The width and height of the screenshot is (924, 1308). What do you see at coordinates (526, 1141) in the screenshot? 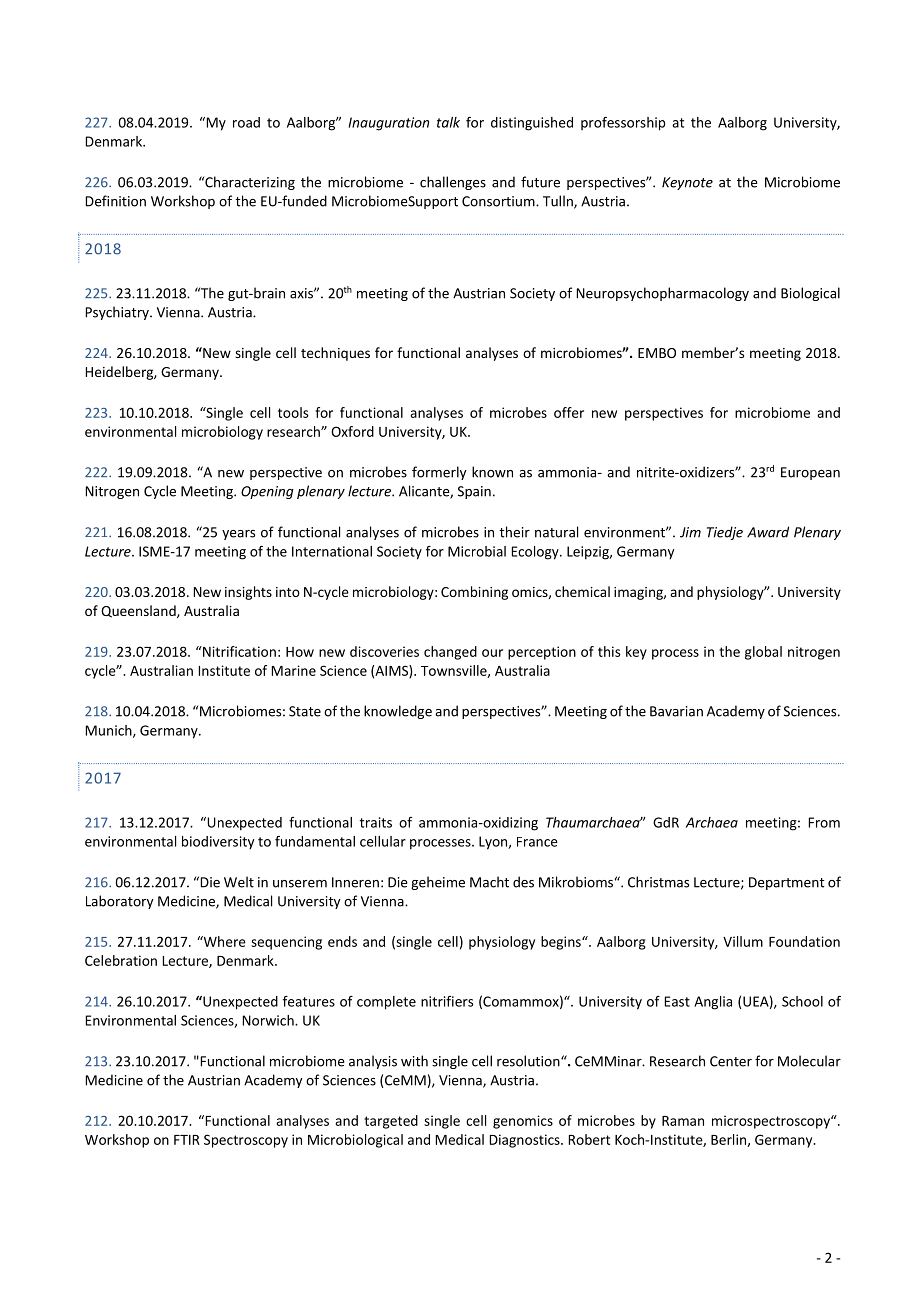
I see `Diagnostics` at bounding box center [526, 1141].
